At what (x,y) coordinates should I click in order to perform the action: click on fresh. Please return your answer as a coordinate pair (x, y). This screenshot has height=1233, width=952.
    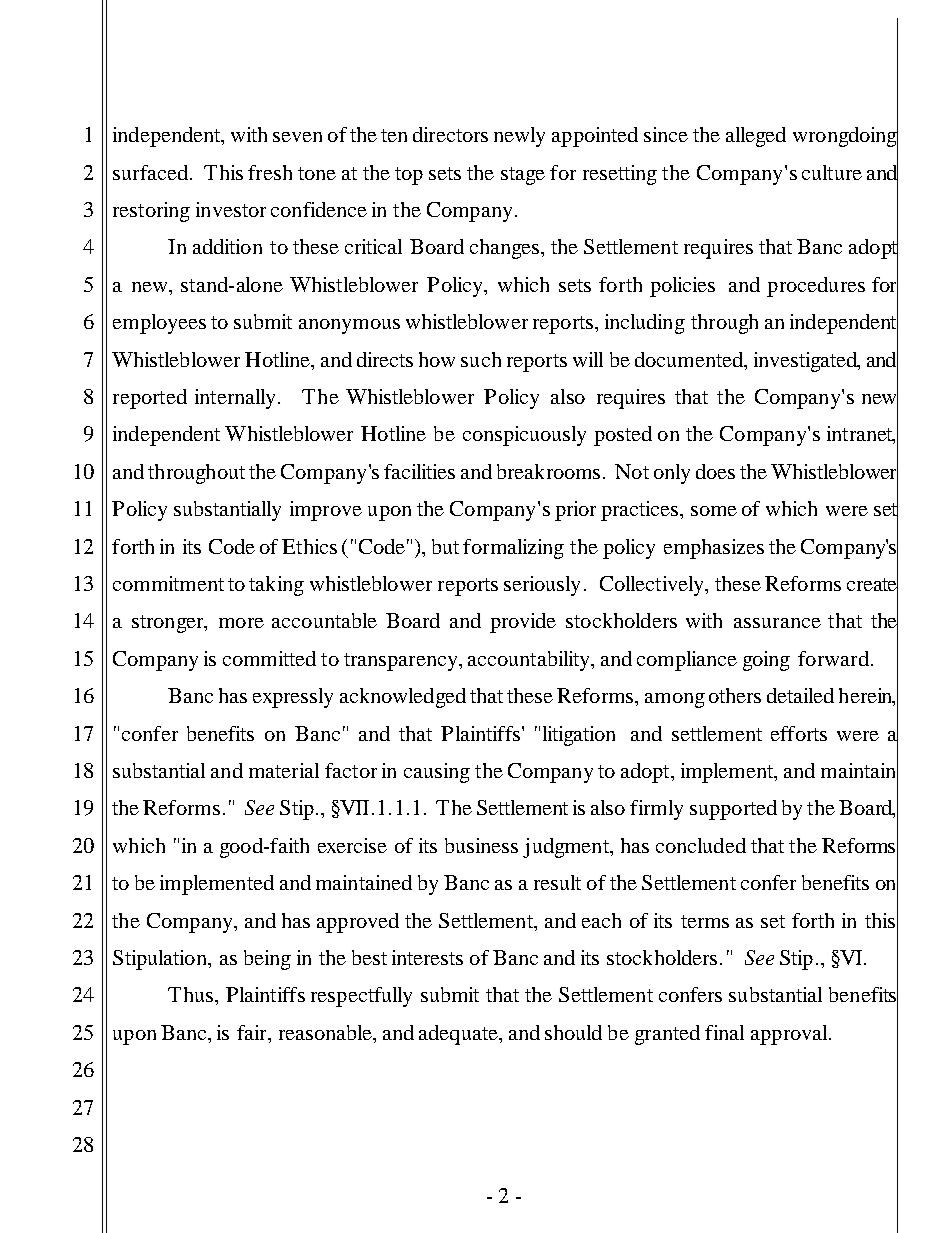
    Looking at the image, I should click on (270, 172).
